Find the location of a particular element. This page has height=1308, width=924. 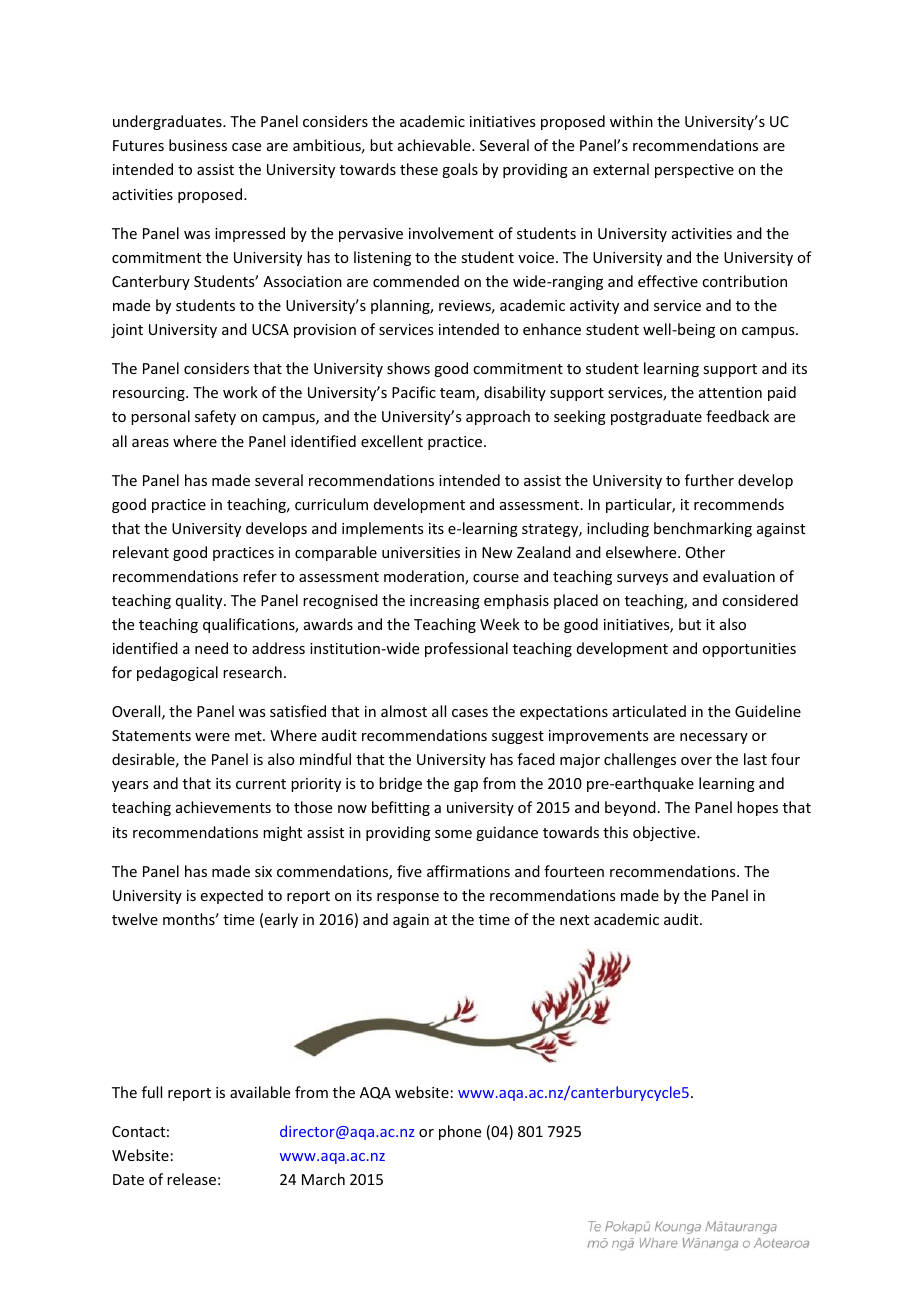

business is located at coordinates (198, 145).
